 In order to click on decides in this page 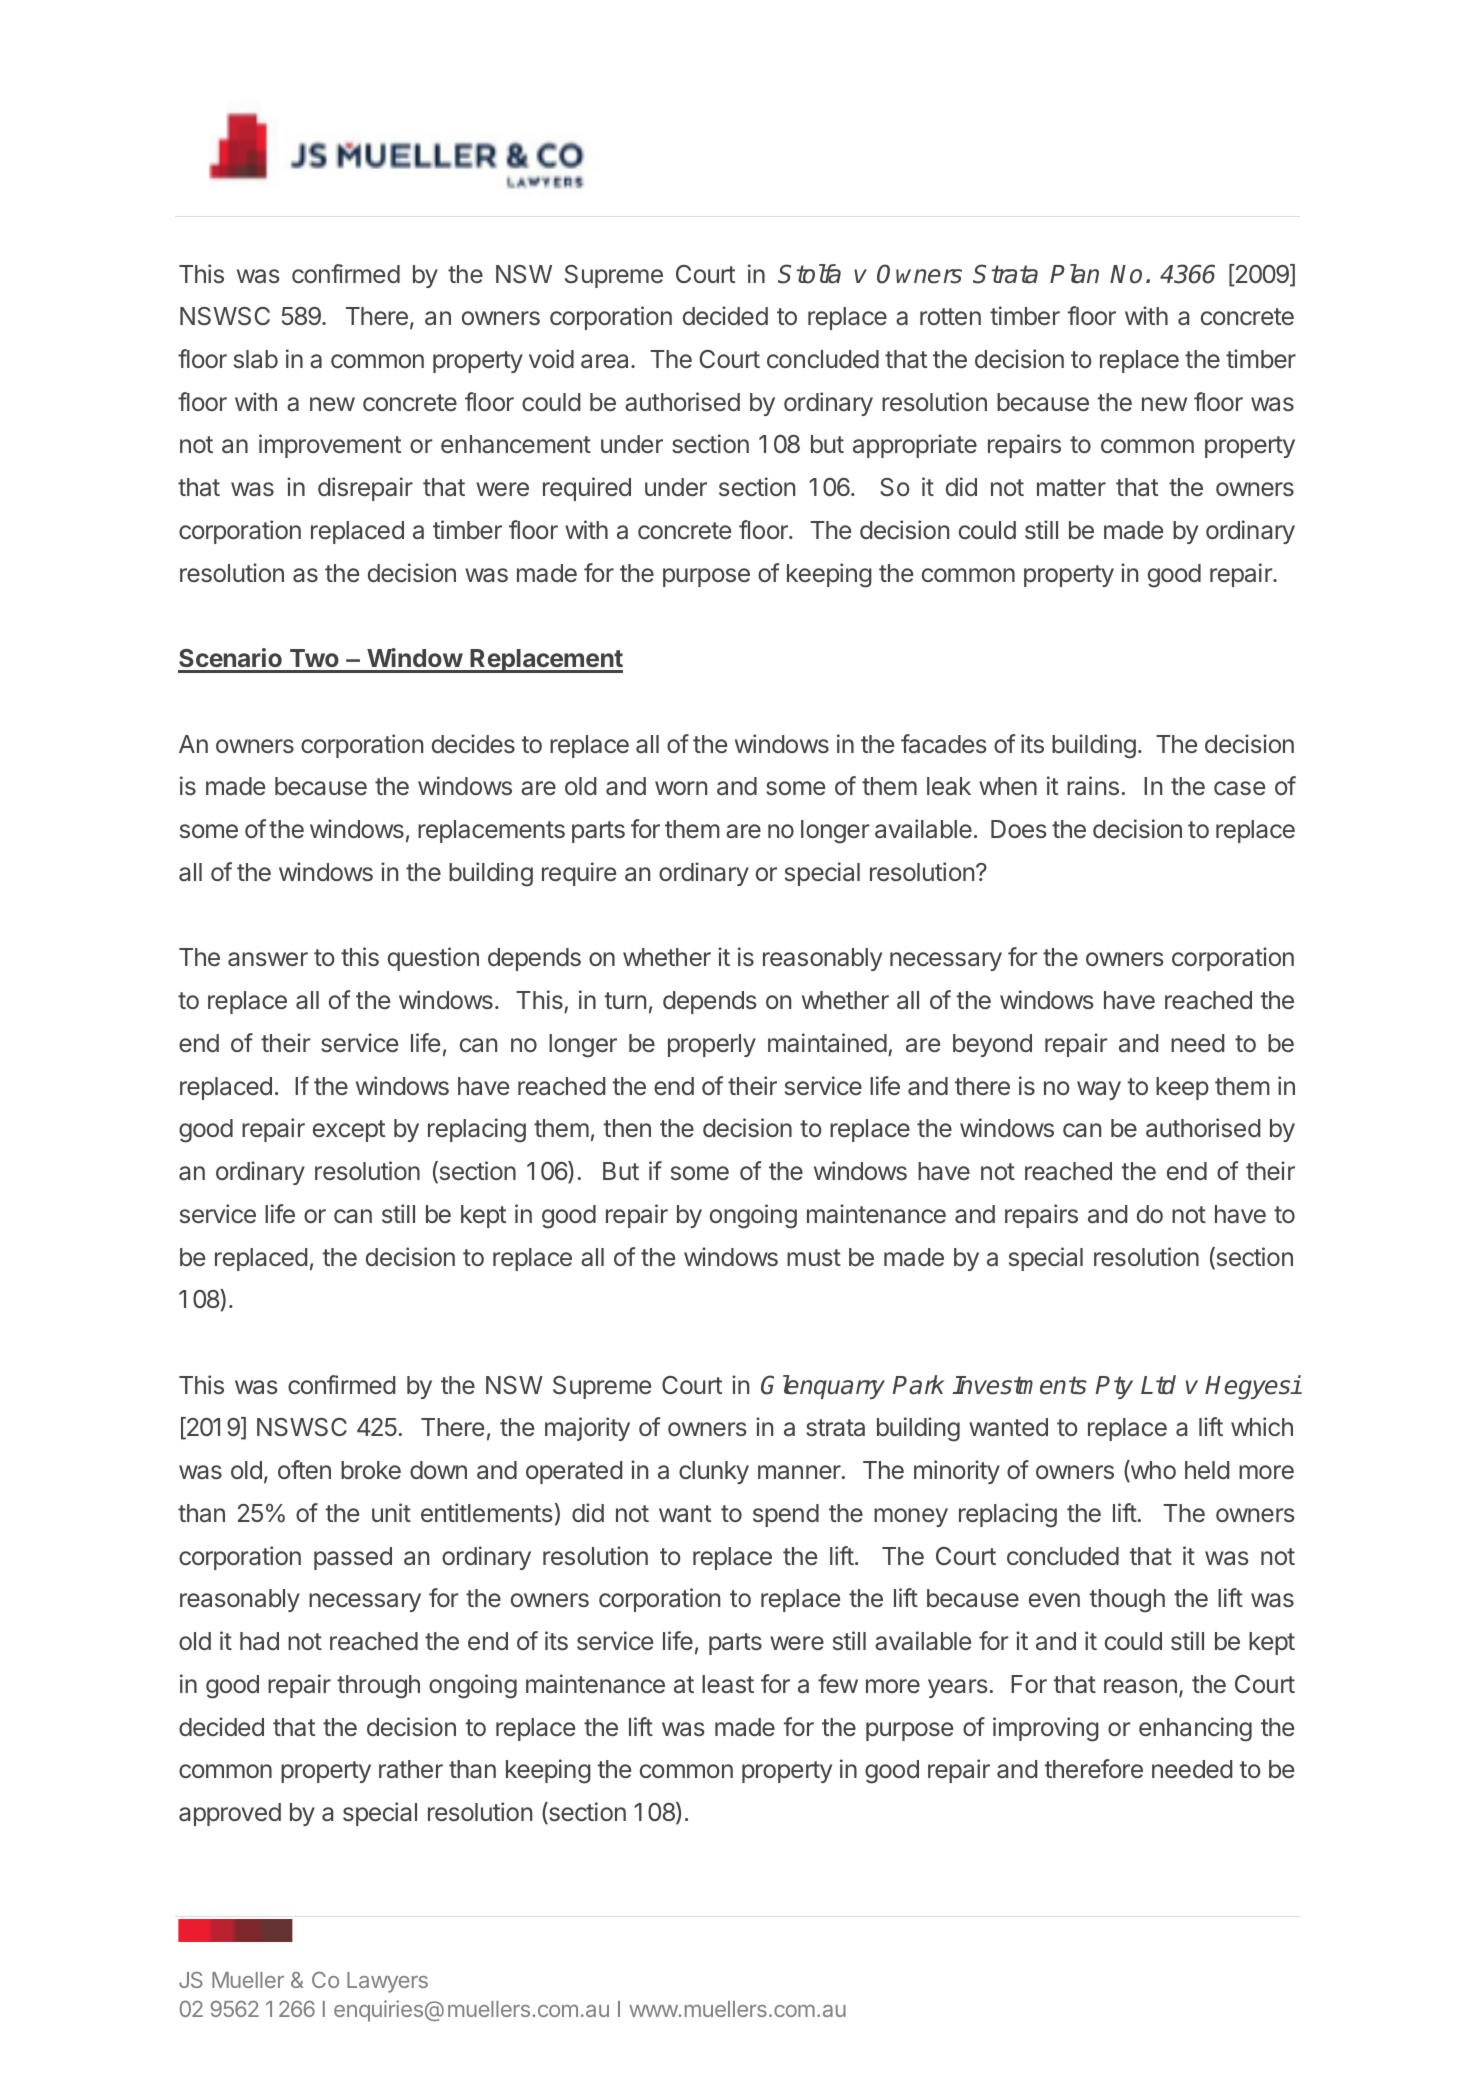, I will do `click(473, 744)`.
